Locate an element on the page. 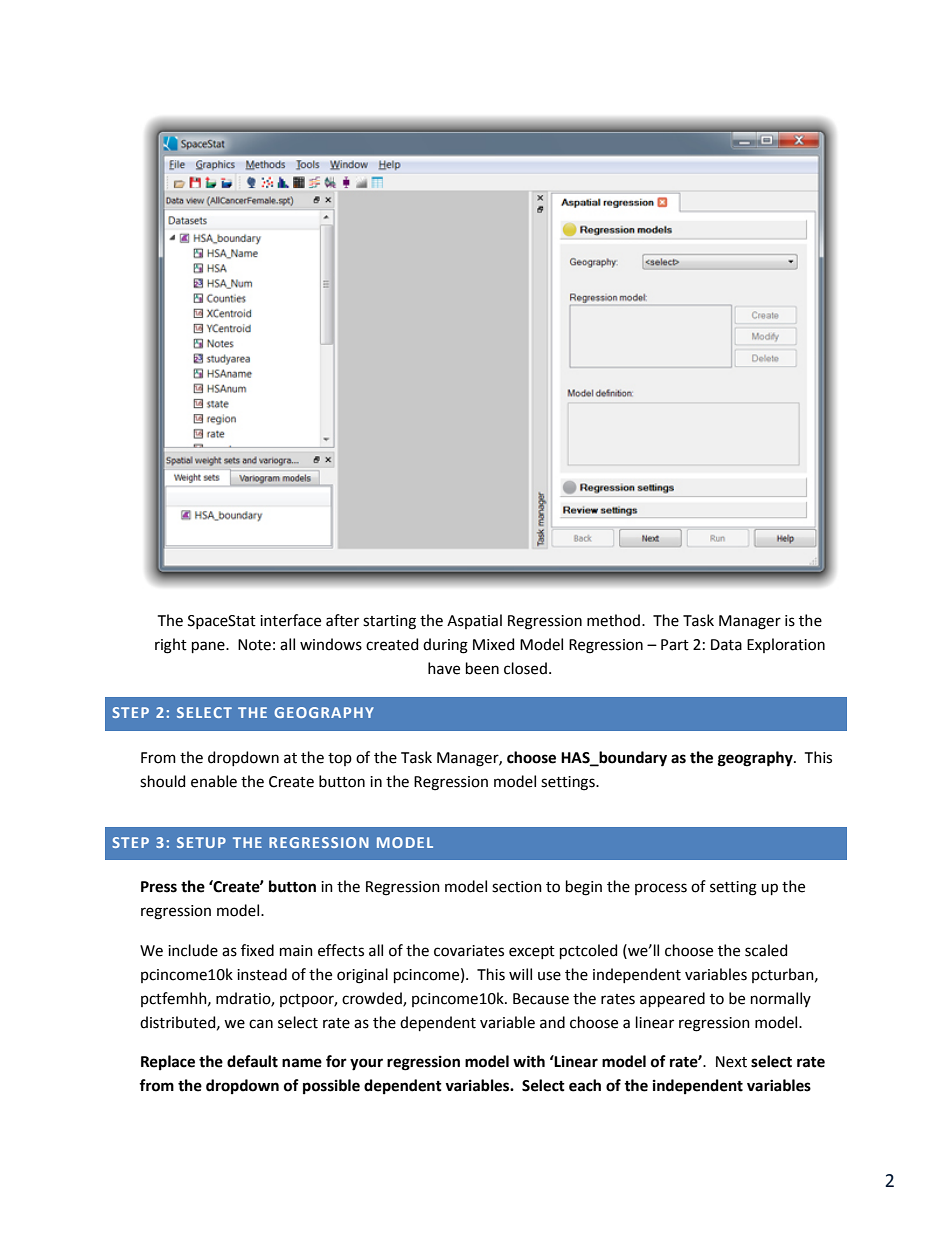 Image resolution: width=952 pixels, height=1233 pixels. Part is located at coordinates (675, 645).
